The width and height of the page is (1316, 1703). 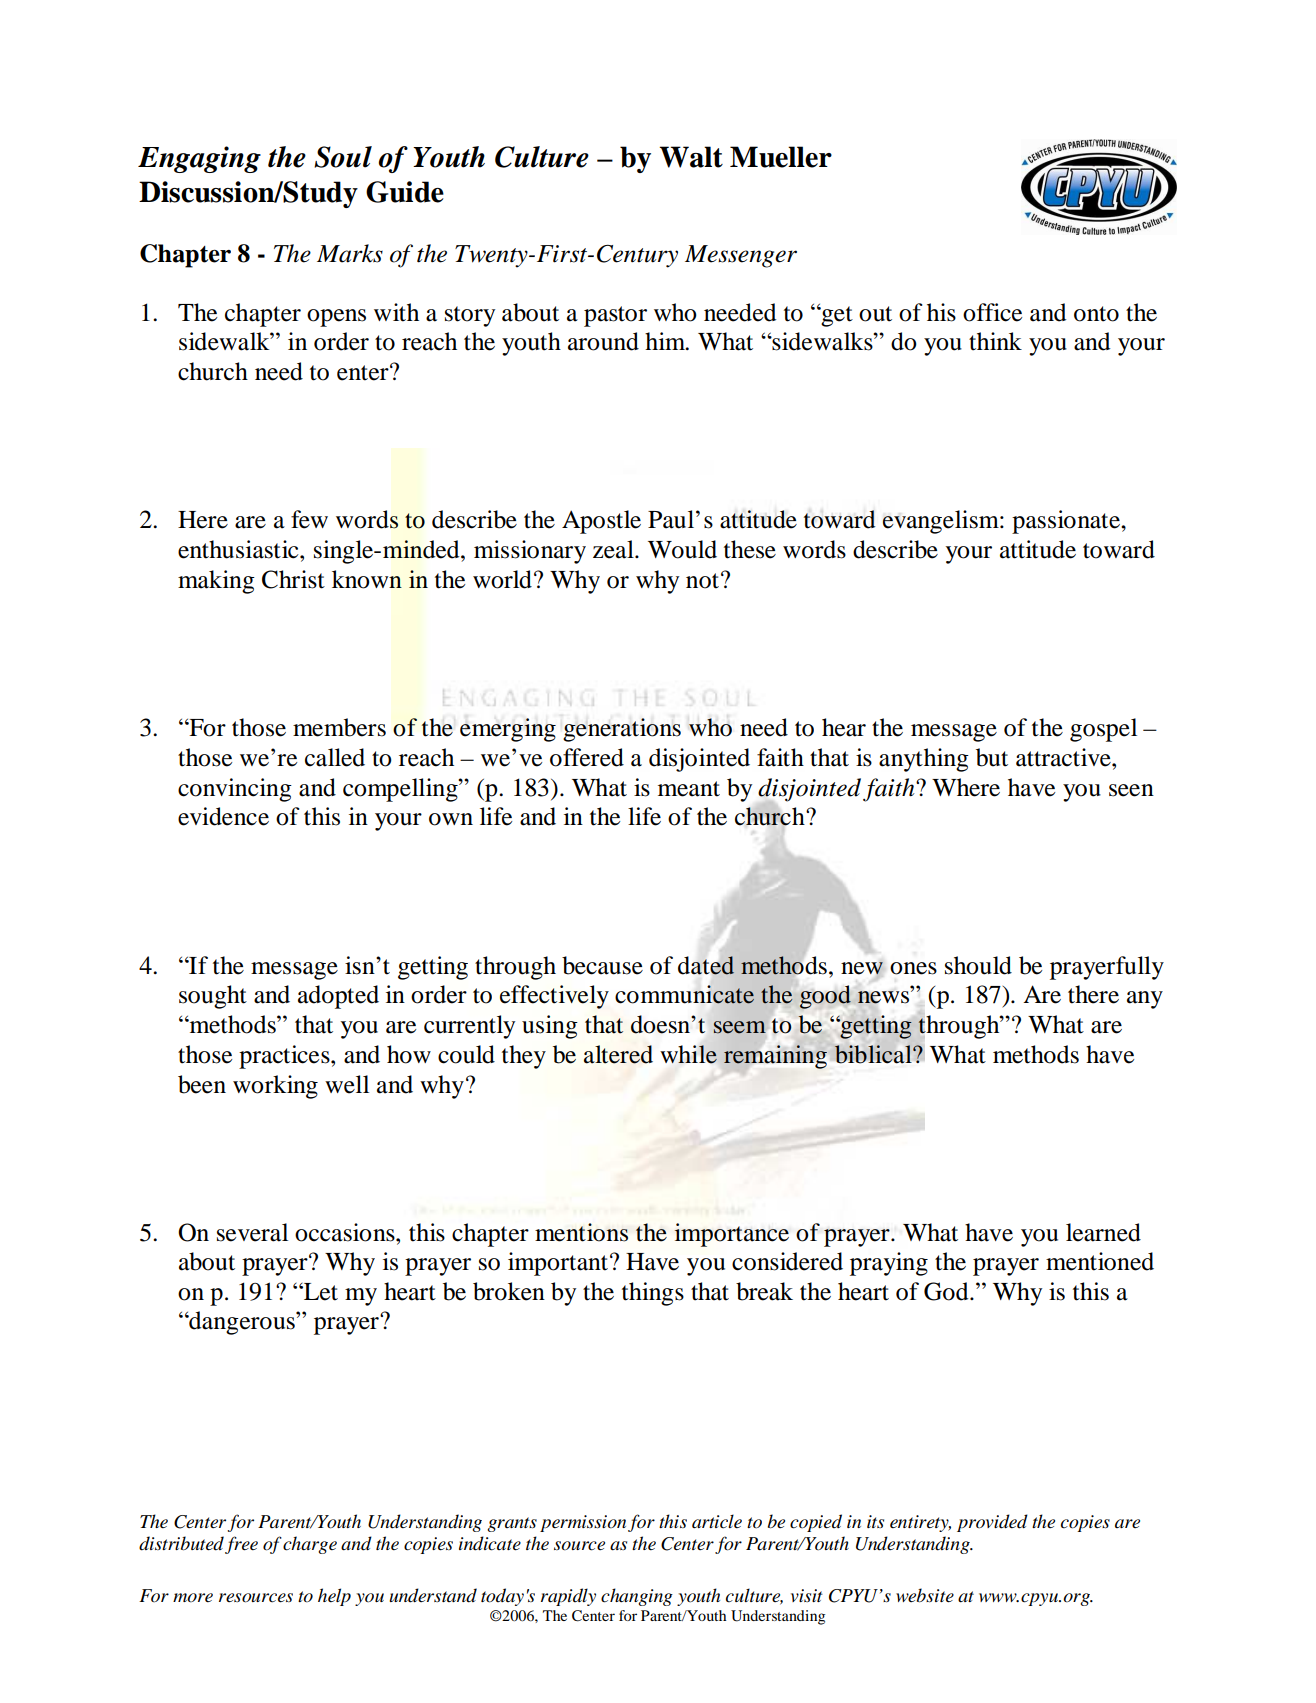 What do you see at coordinates (992, 1523) in the page?
I see `provided` at bounding box center [992, 1523].
